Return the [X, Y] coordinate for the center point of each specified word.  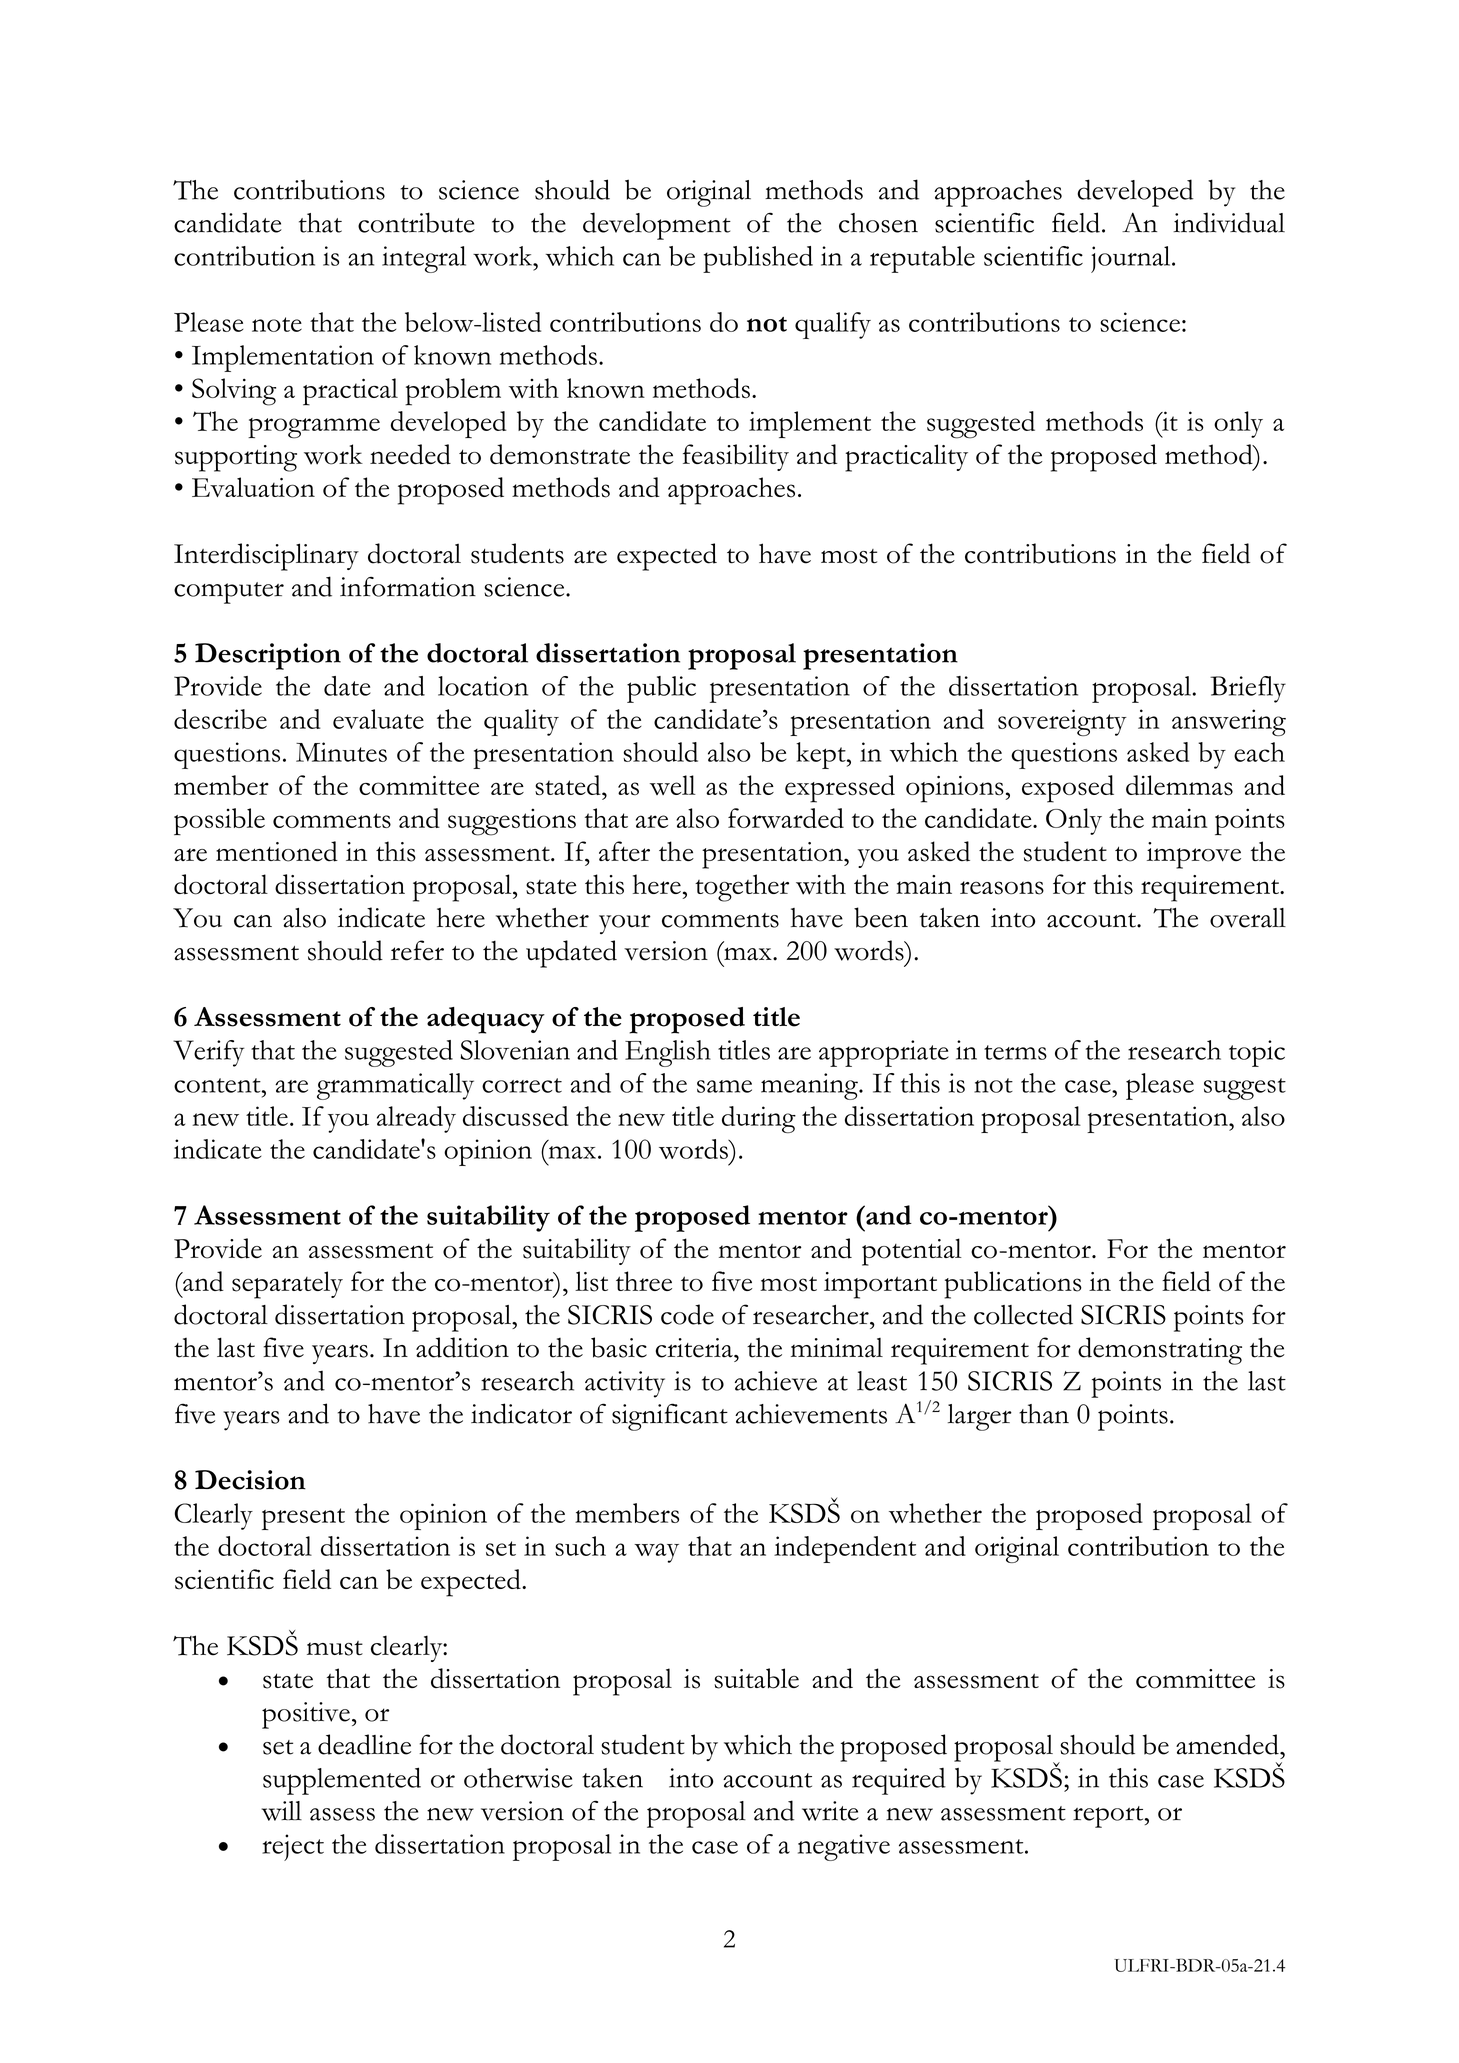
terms [1015, 1052]
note [277, 324]
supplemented [342, 1781]
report [1109, 1817]
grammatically [395, 1086]
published [758, 259]
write [830, 1811]
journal [1132, 259]
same [724, 1086]
